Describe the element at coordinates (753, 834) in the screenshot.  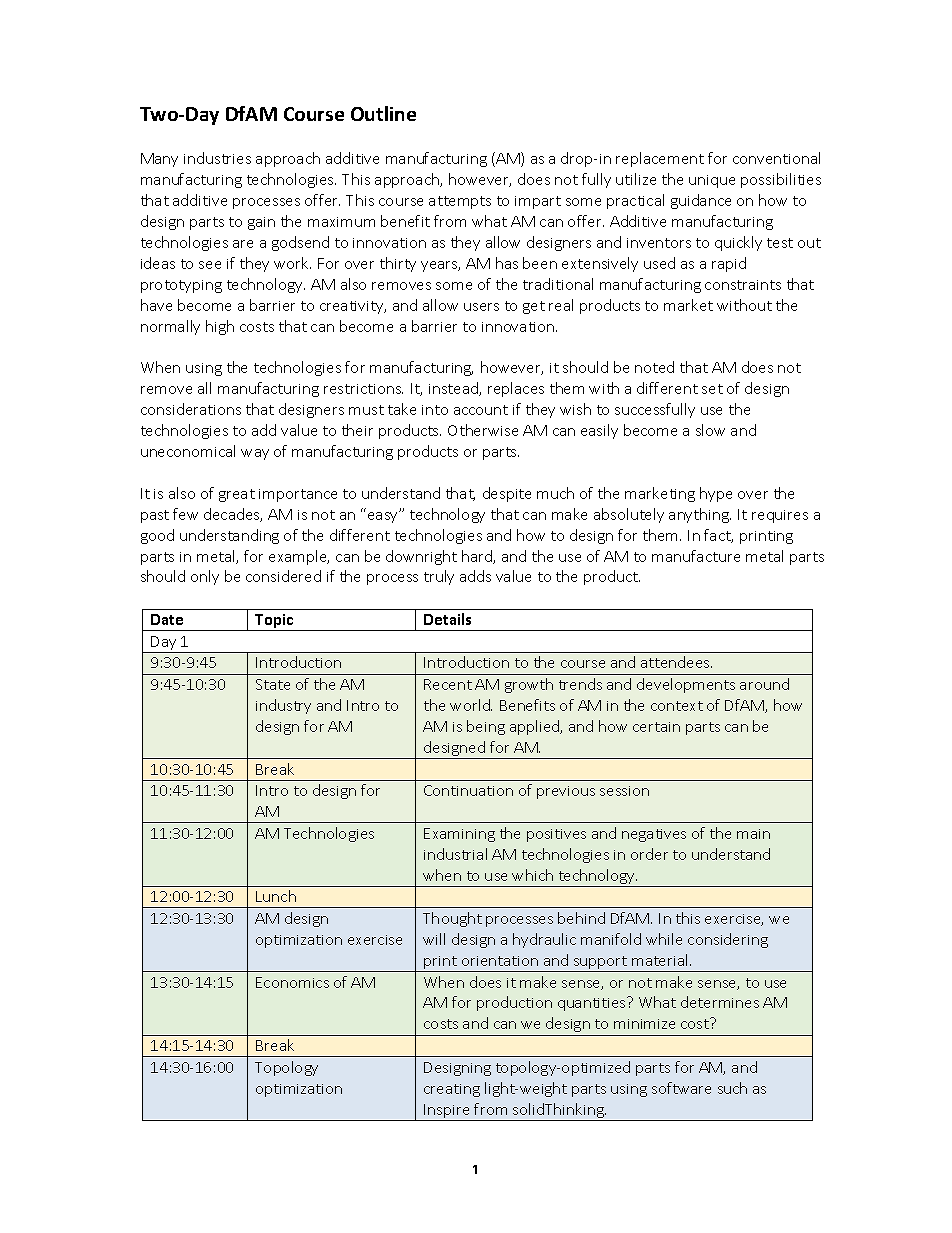
I see `main` at that location.
